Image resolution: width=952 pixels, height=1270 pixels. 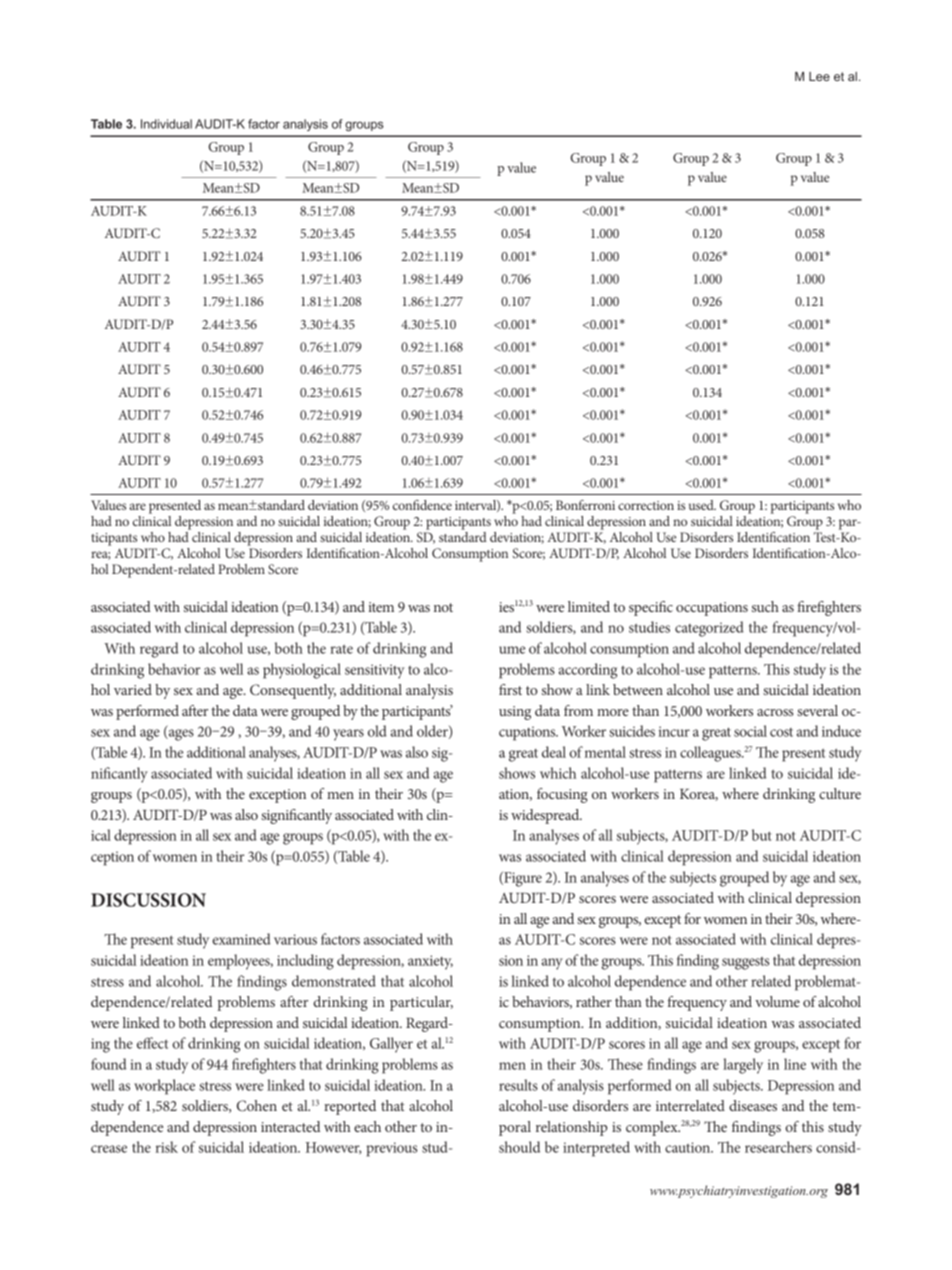 I want to click on such, so click(x=765, y=606).
